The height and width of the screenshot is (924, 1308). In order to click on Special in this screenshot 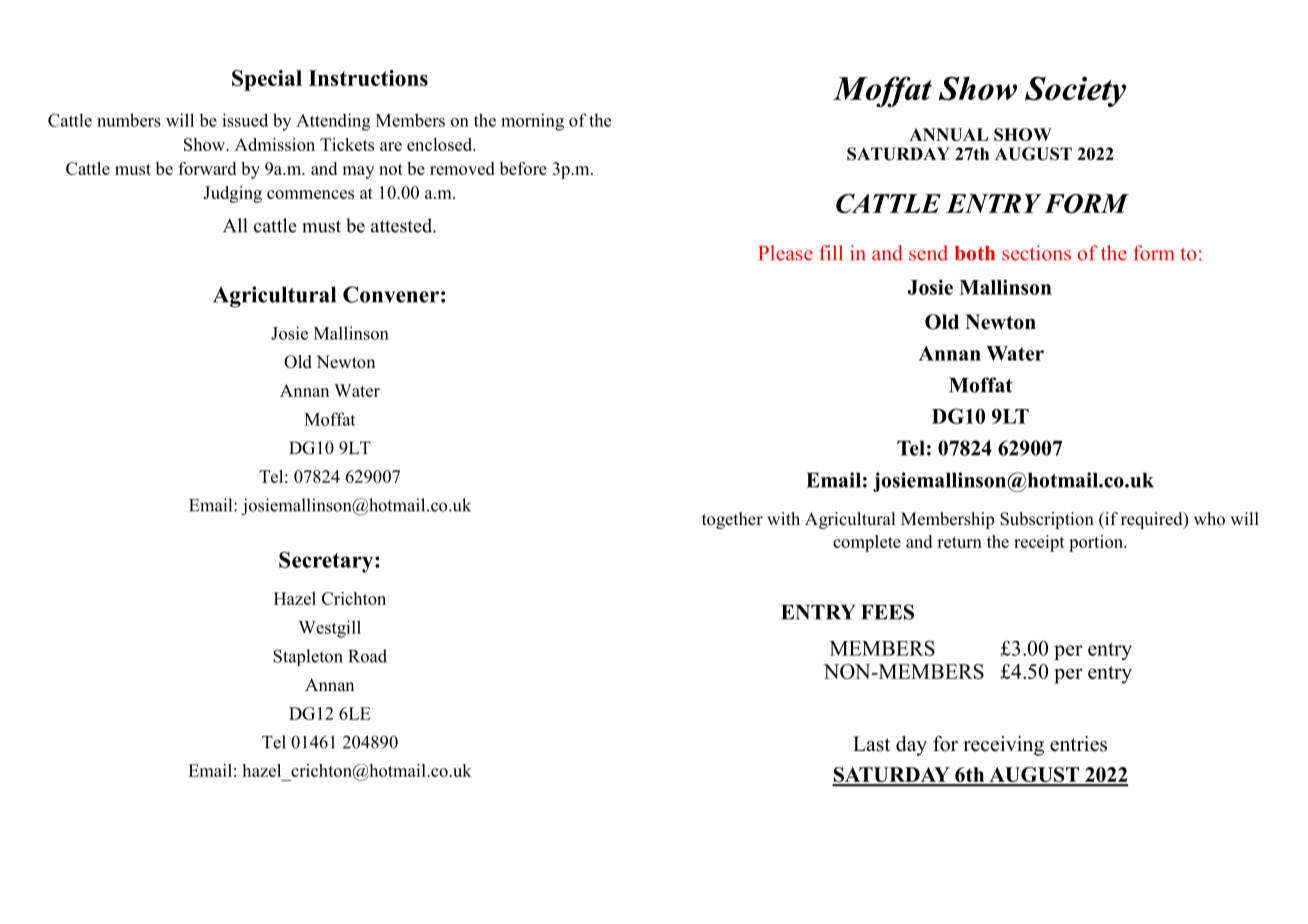, I will do `click(267, 80)`.
